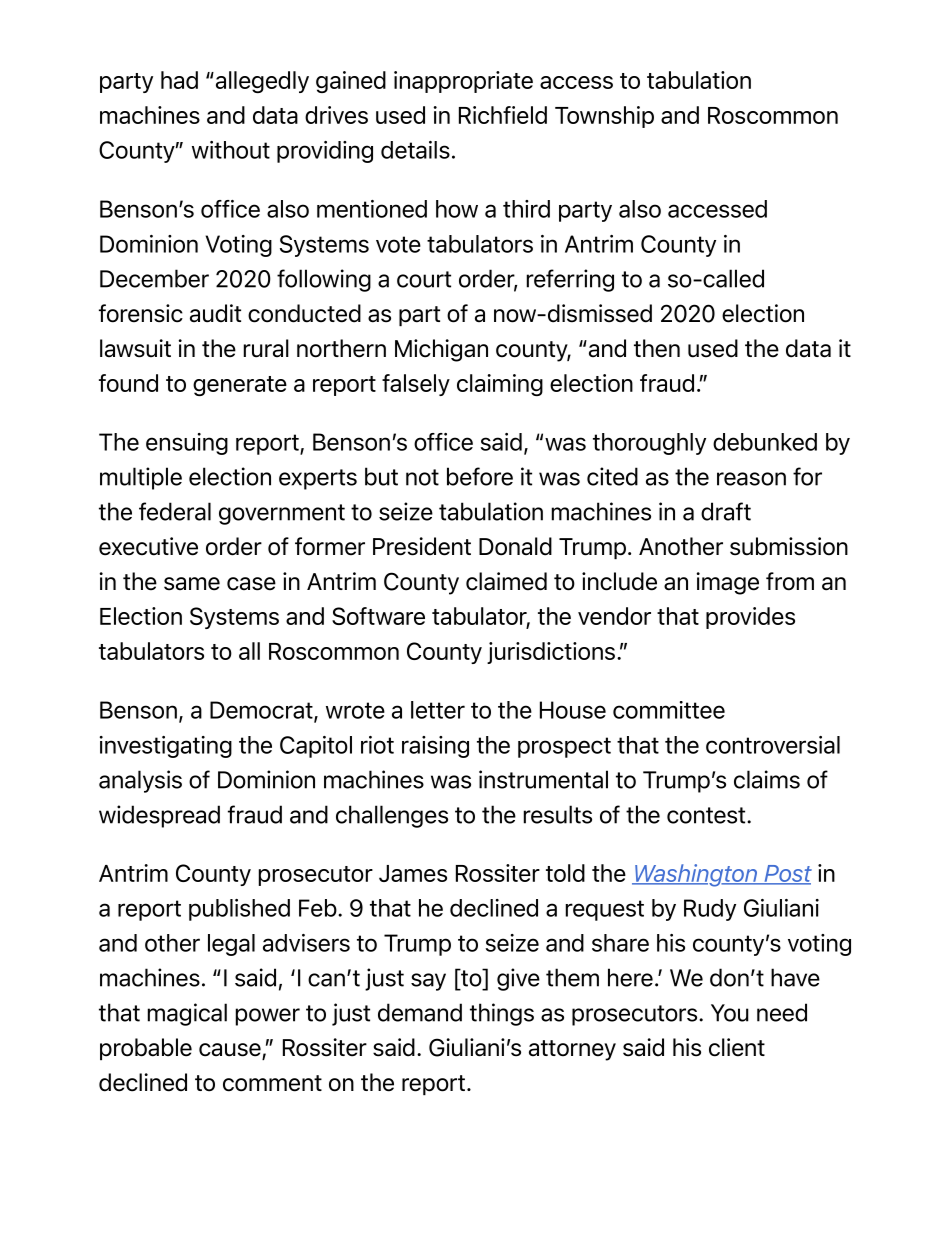 This screenshot has width=952, height=1233. What do you see at coordinates (175, 511) in the screenshot?
I see `federal` at bounding box center [175, 511].
